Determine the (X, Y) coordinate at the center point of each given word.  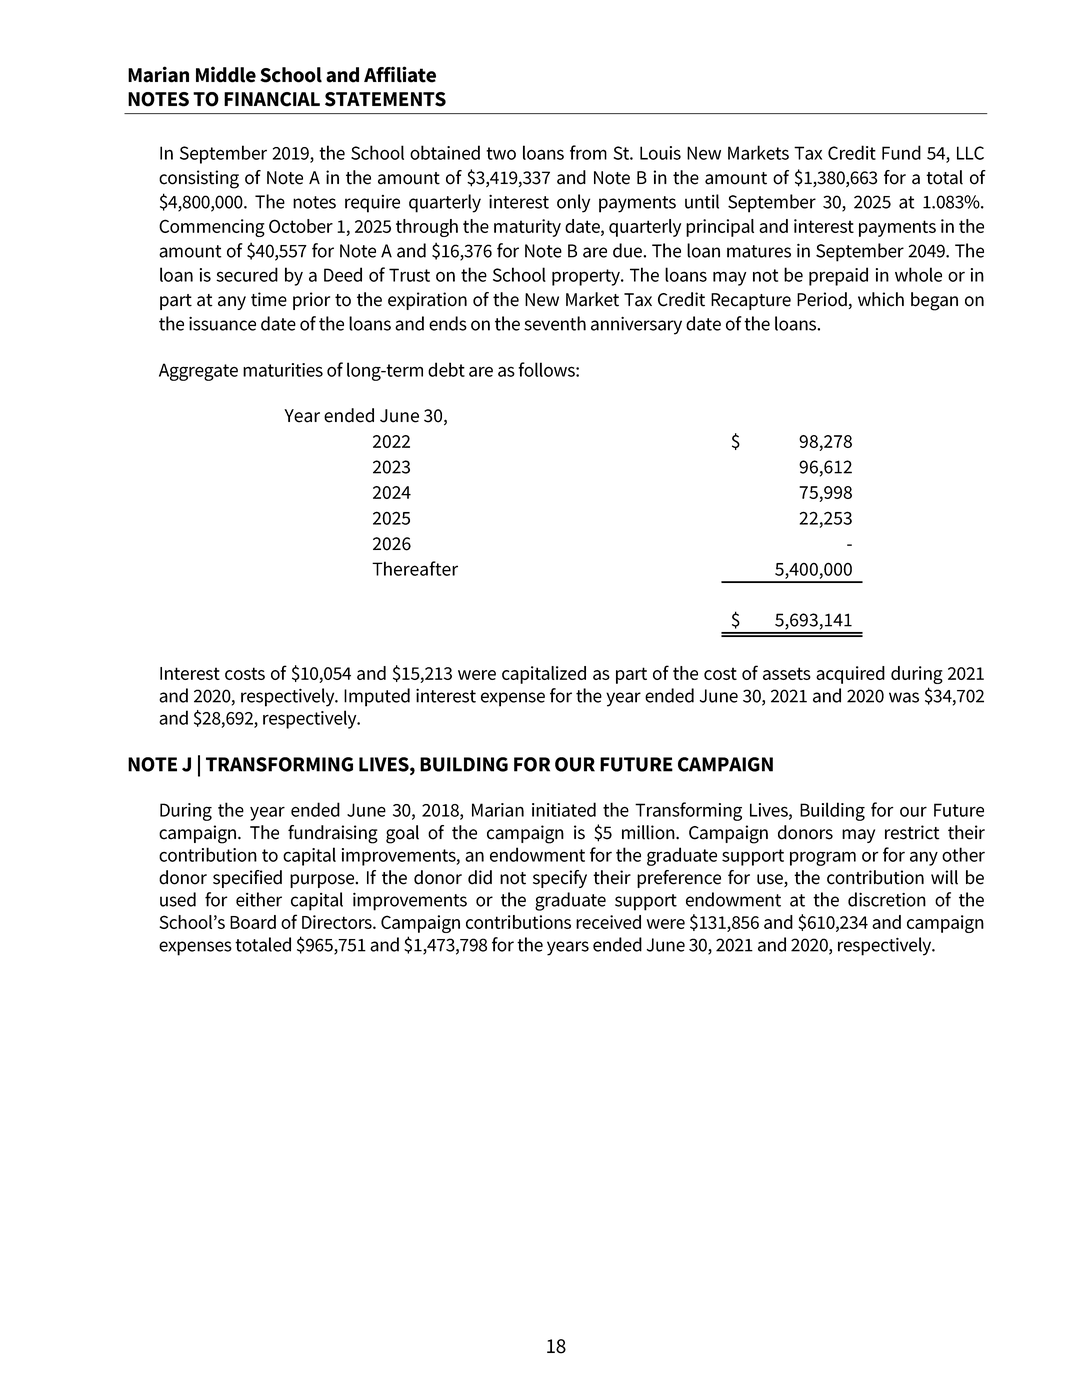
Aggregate (198, 372)
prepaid (838, 276)
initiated (564, 809)
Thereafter (415, 568)
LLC (970, 153)
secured (247, 274)
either (259, 899)
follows (547, 369)
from (588, 152)
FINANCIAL (272, 99)
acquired (850, 675)
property (587, 277)
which (881, 299)
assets (787, 673)
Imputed (377, 697)
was (904, 697)
